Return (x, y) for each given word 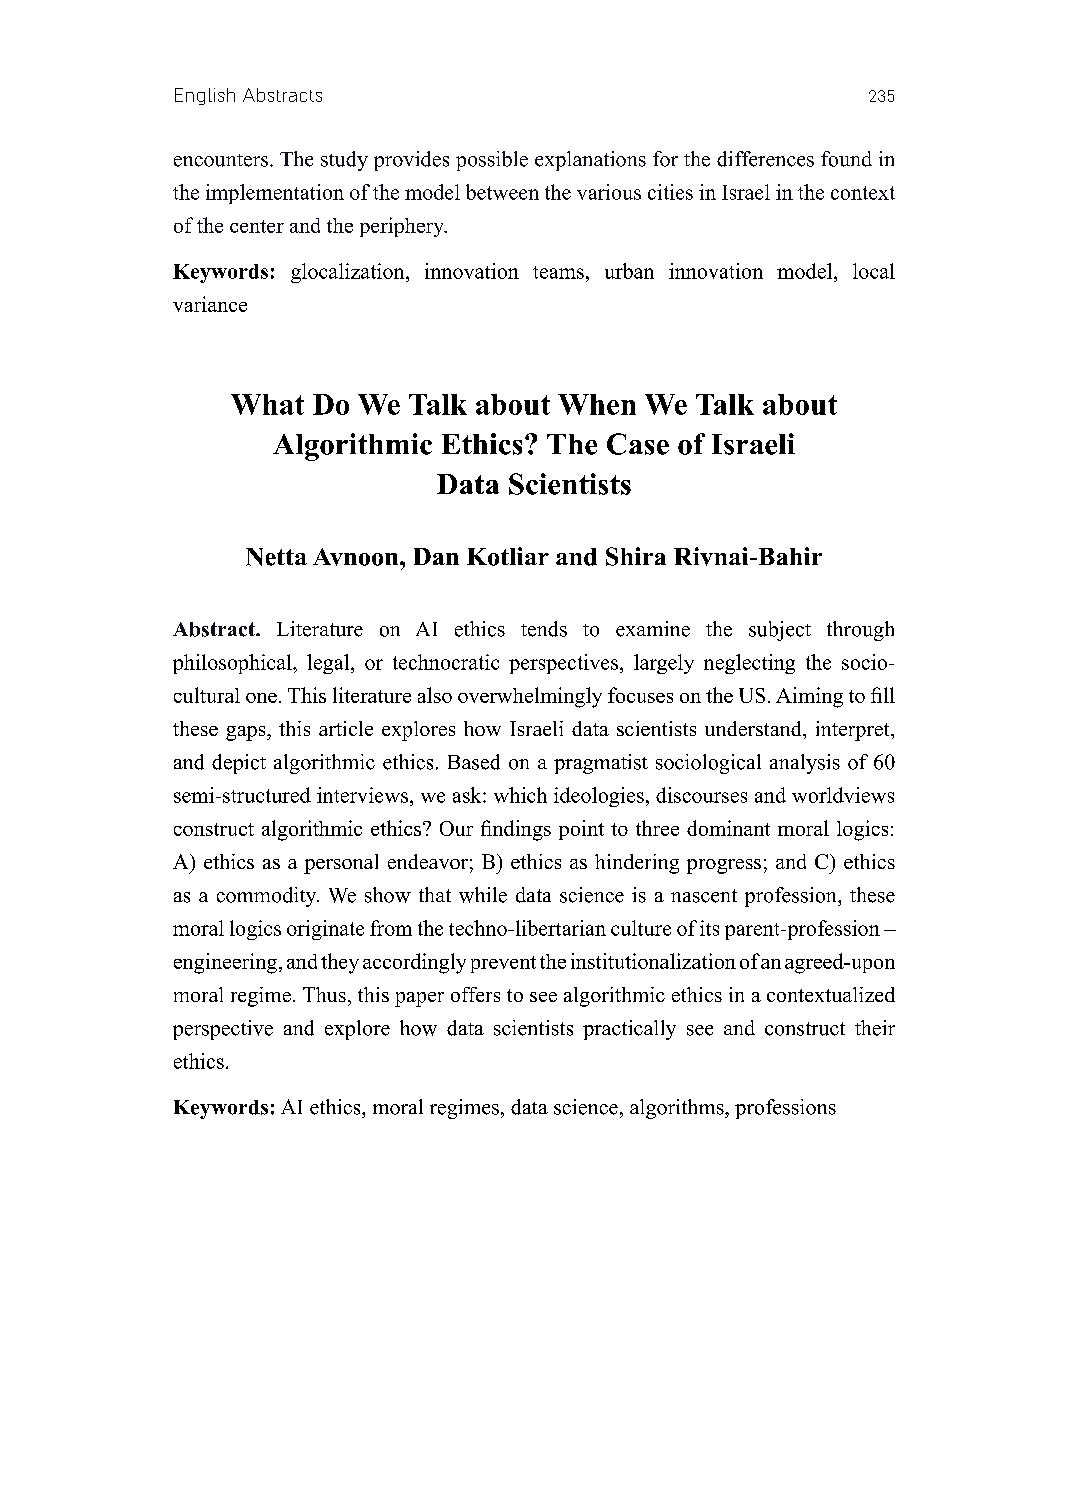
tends (544, 629)
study (344, 161)
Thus (324, 994)
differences (765, 159)
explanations (590, 161)
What (267, 404)
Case (638, 444)
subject (780, 631)
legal (329, 664)
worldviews (843, 795)
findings (516, 830)
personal (341, 864)
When (597, 404)
